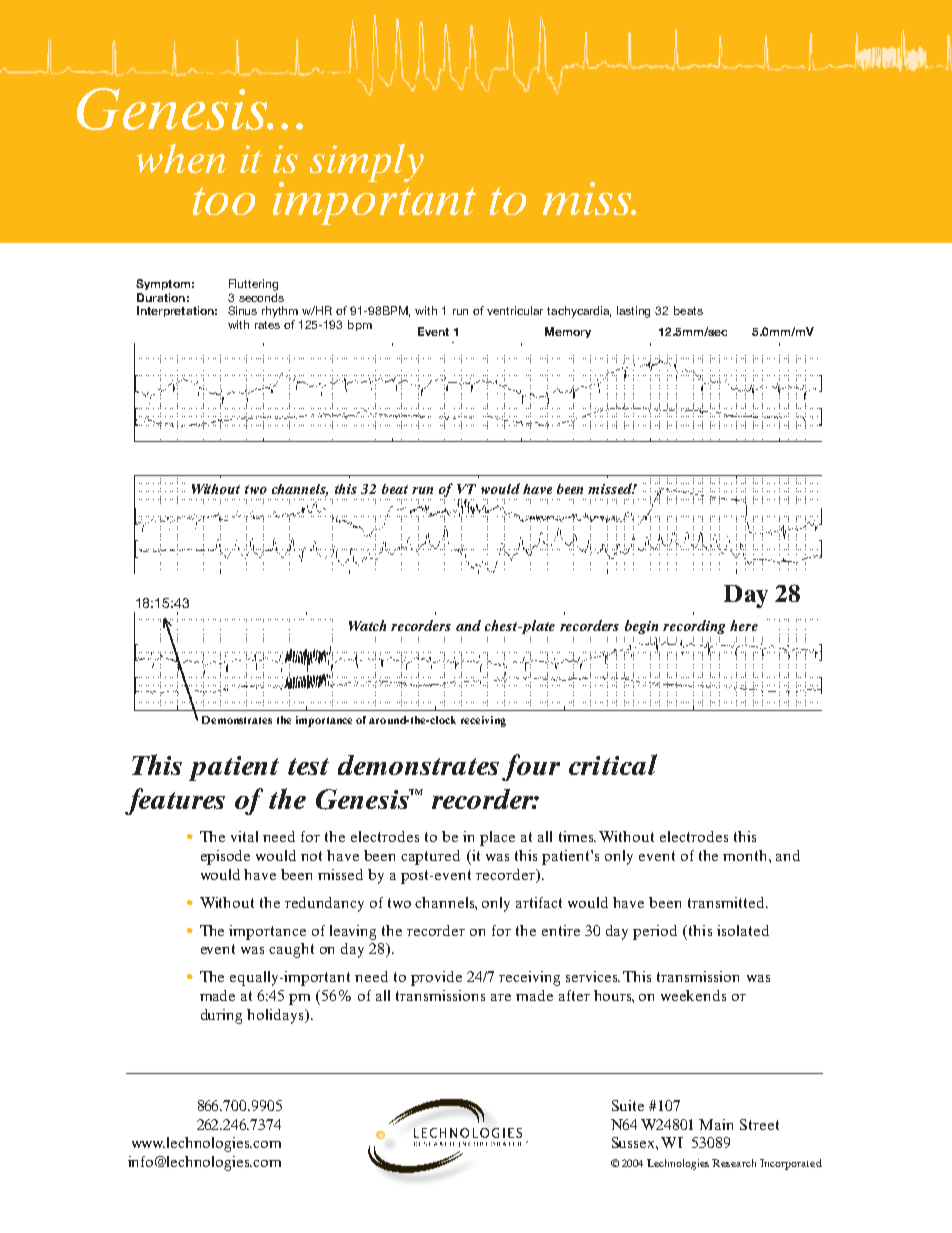 The width and height of the screenshot is (952, 1233). Describe the element at coordinates (224, 201) in the screenshot. I see `too` at that location.
